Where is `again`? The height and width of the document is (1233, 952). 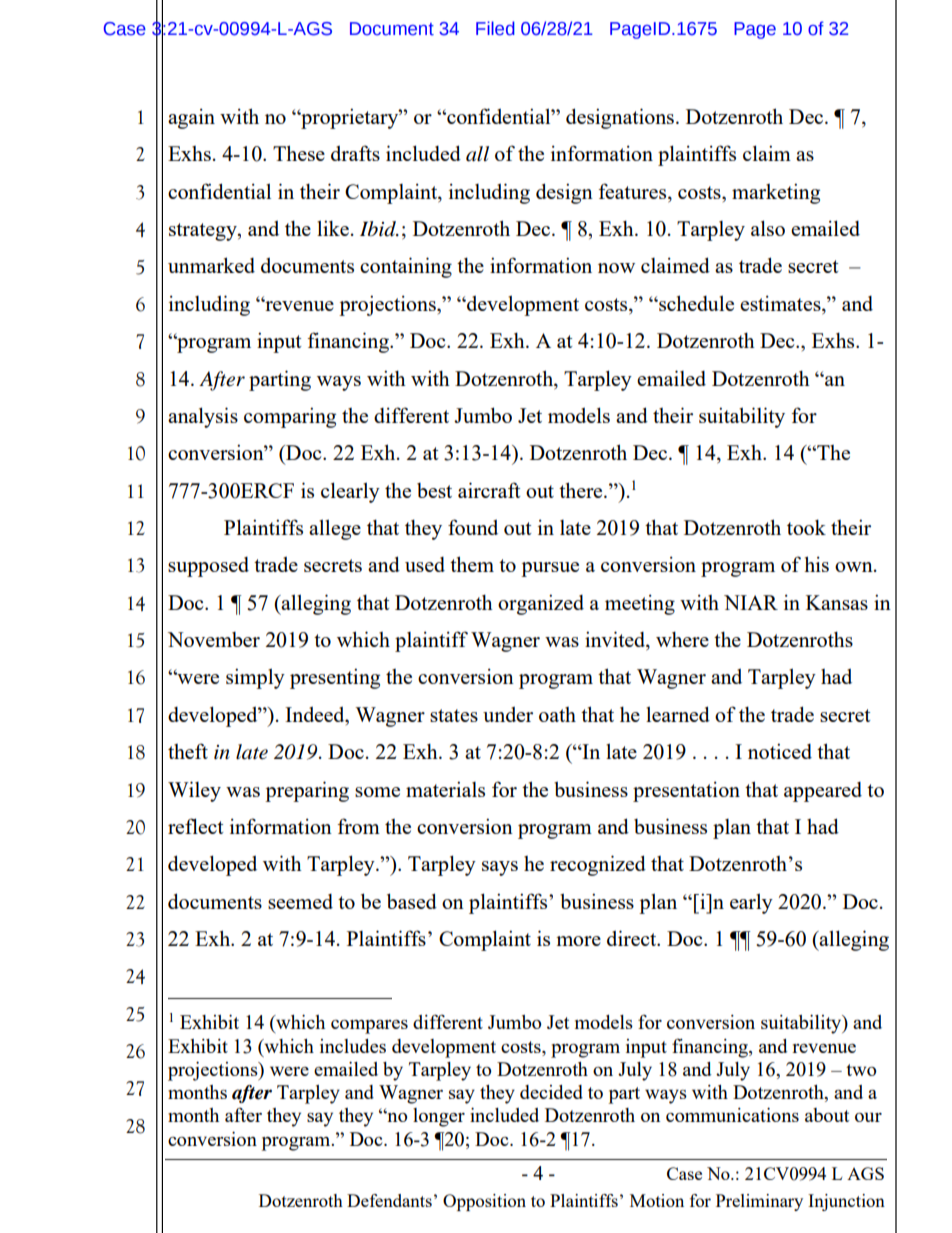 again is located at coordinates (191, 118).
